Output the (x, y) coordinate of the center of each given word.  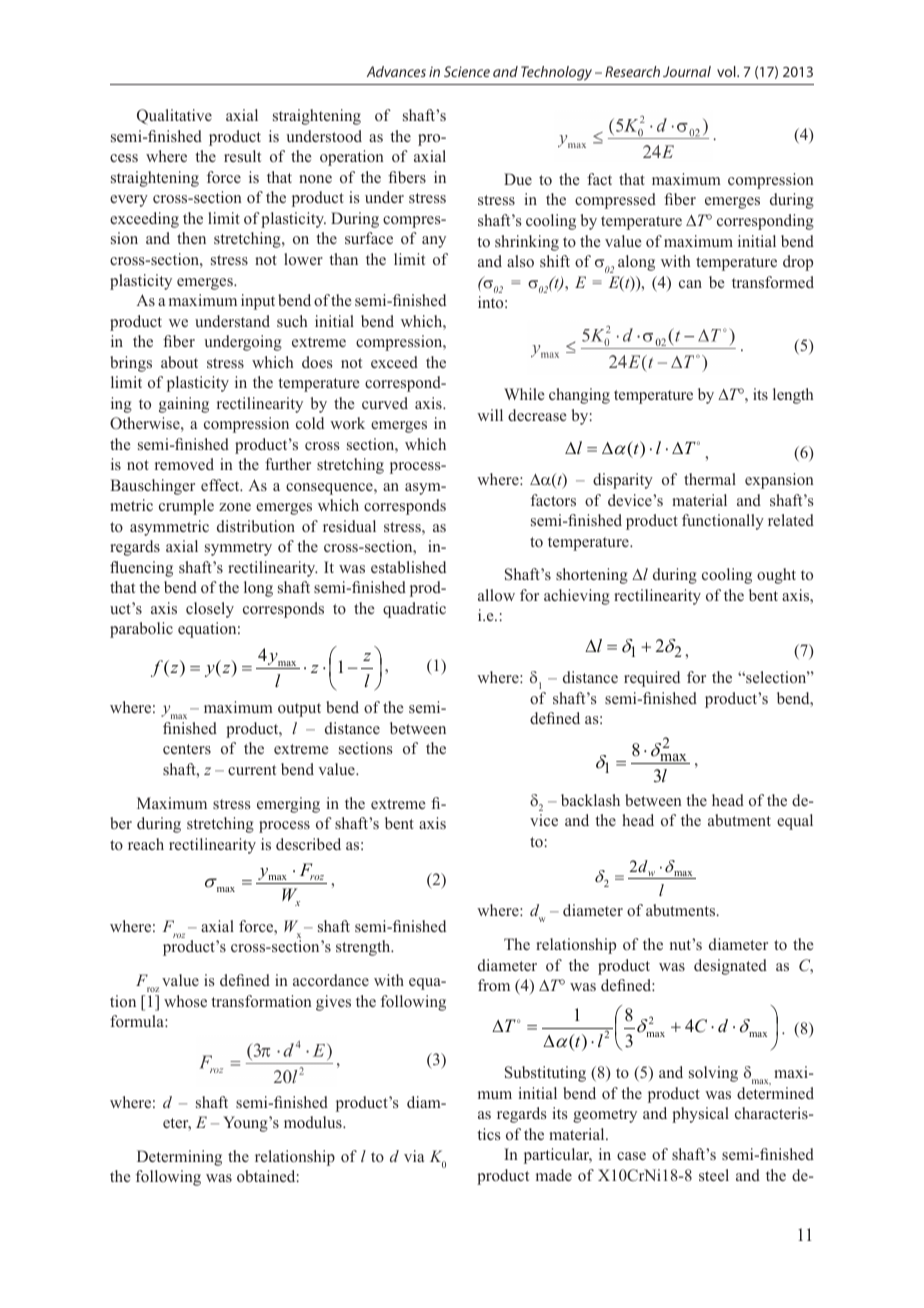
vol (727, 71)
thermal (710, 479)
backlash (590, 800)
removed (184, 464)
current (252, 770)
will (490, 415)
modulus (314, 1122)
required (652, 679)
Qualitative (174, 117)
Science (467, 71)
